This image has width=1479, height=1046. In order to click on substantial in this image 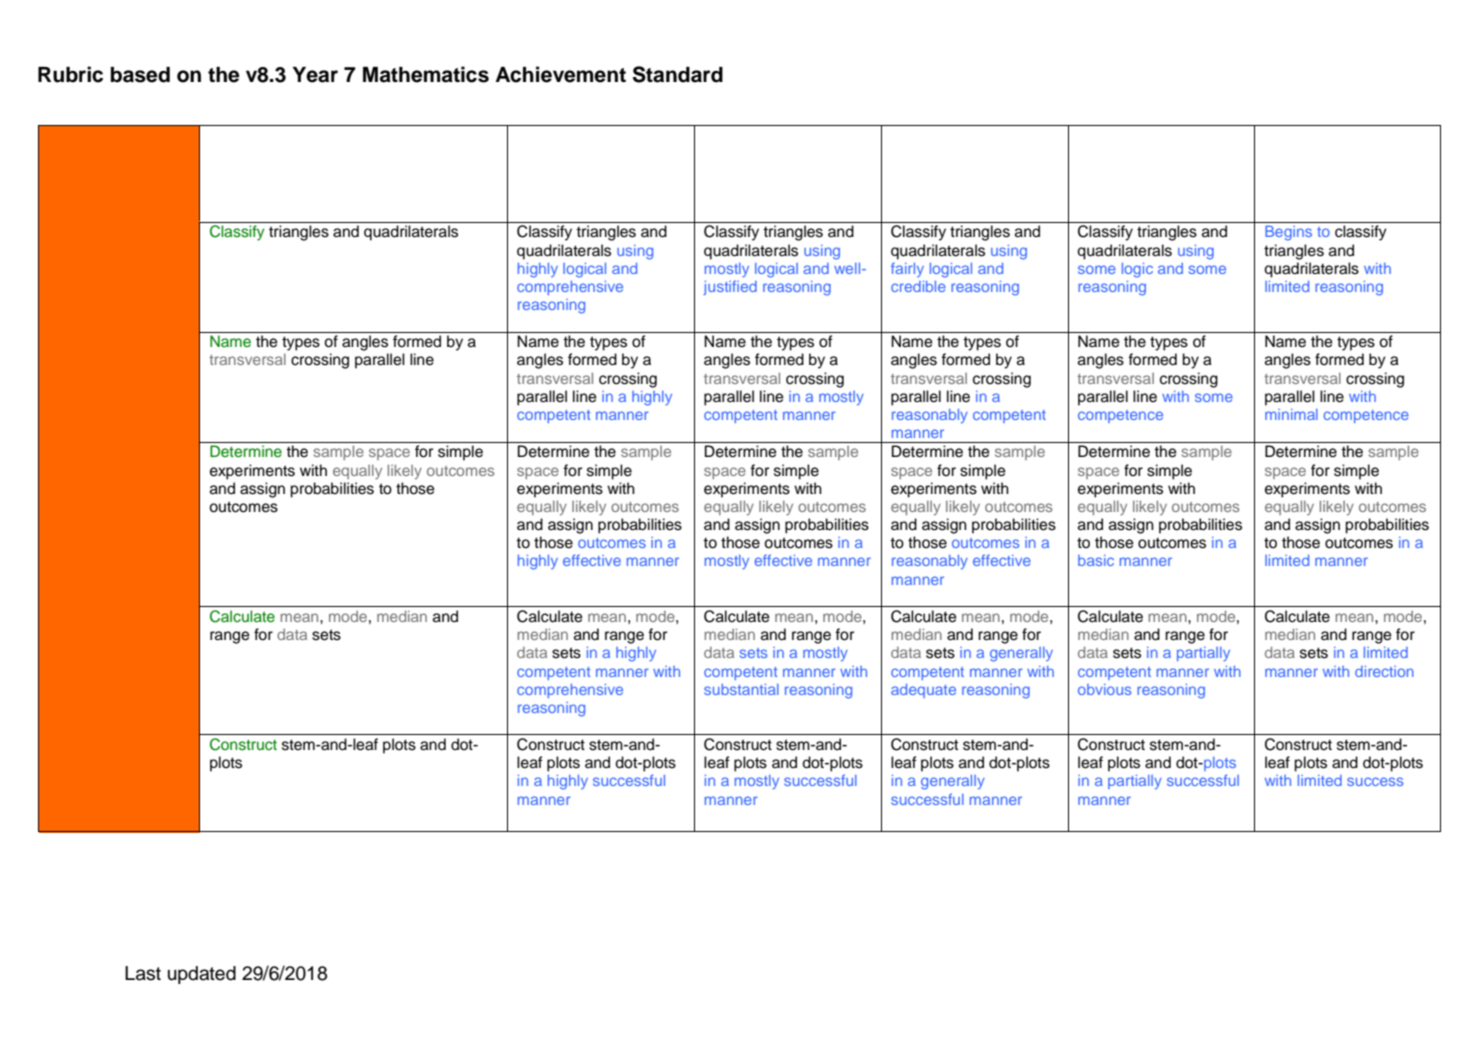, I will do `click(741, 689)`.
